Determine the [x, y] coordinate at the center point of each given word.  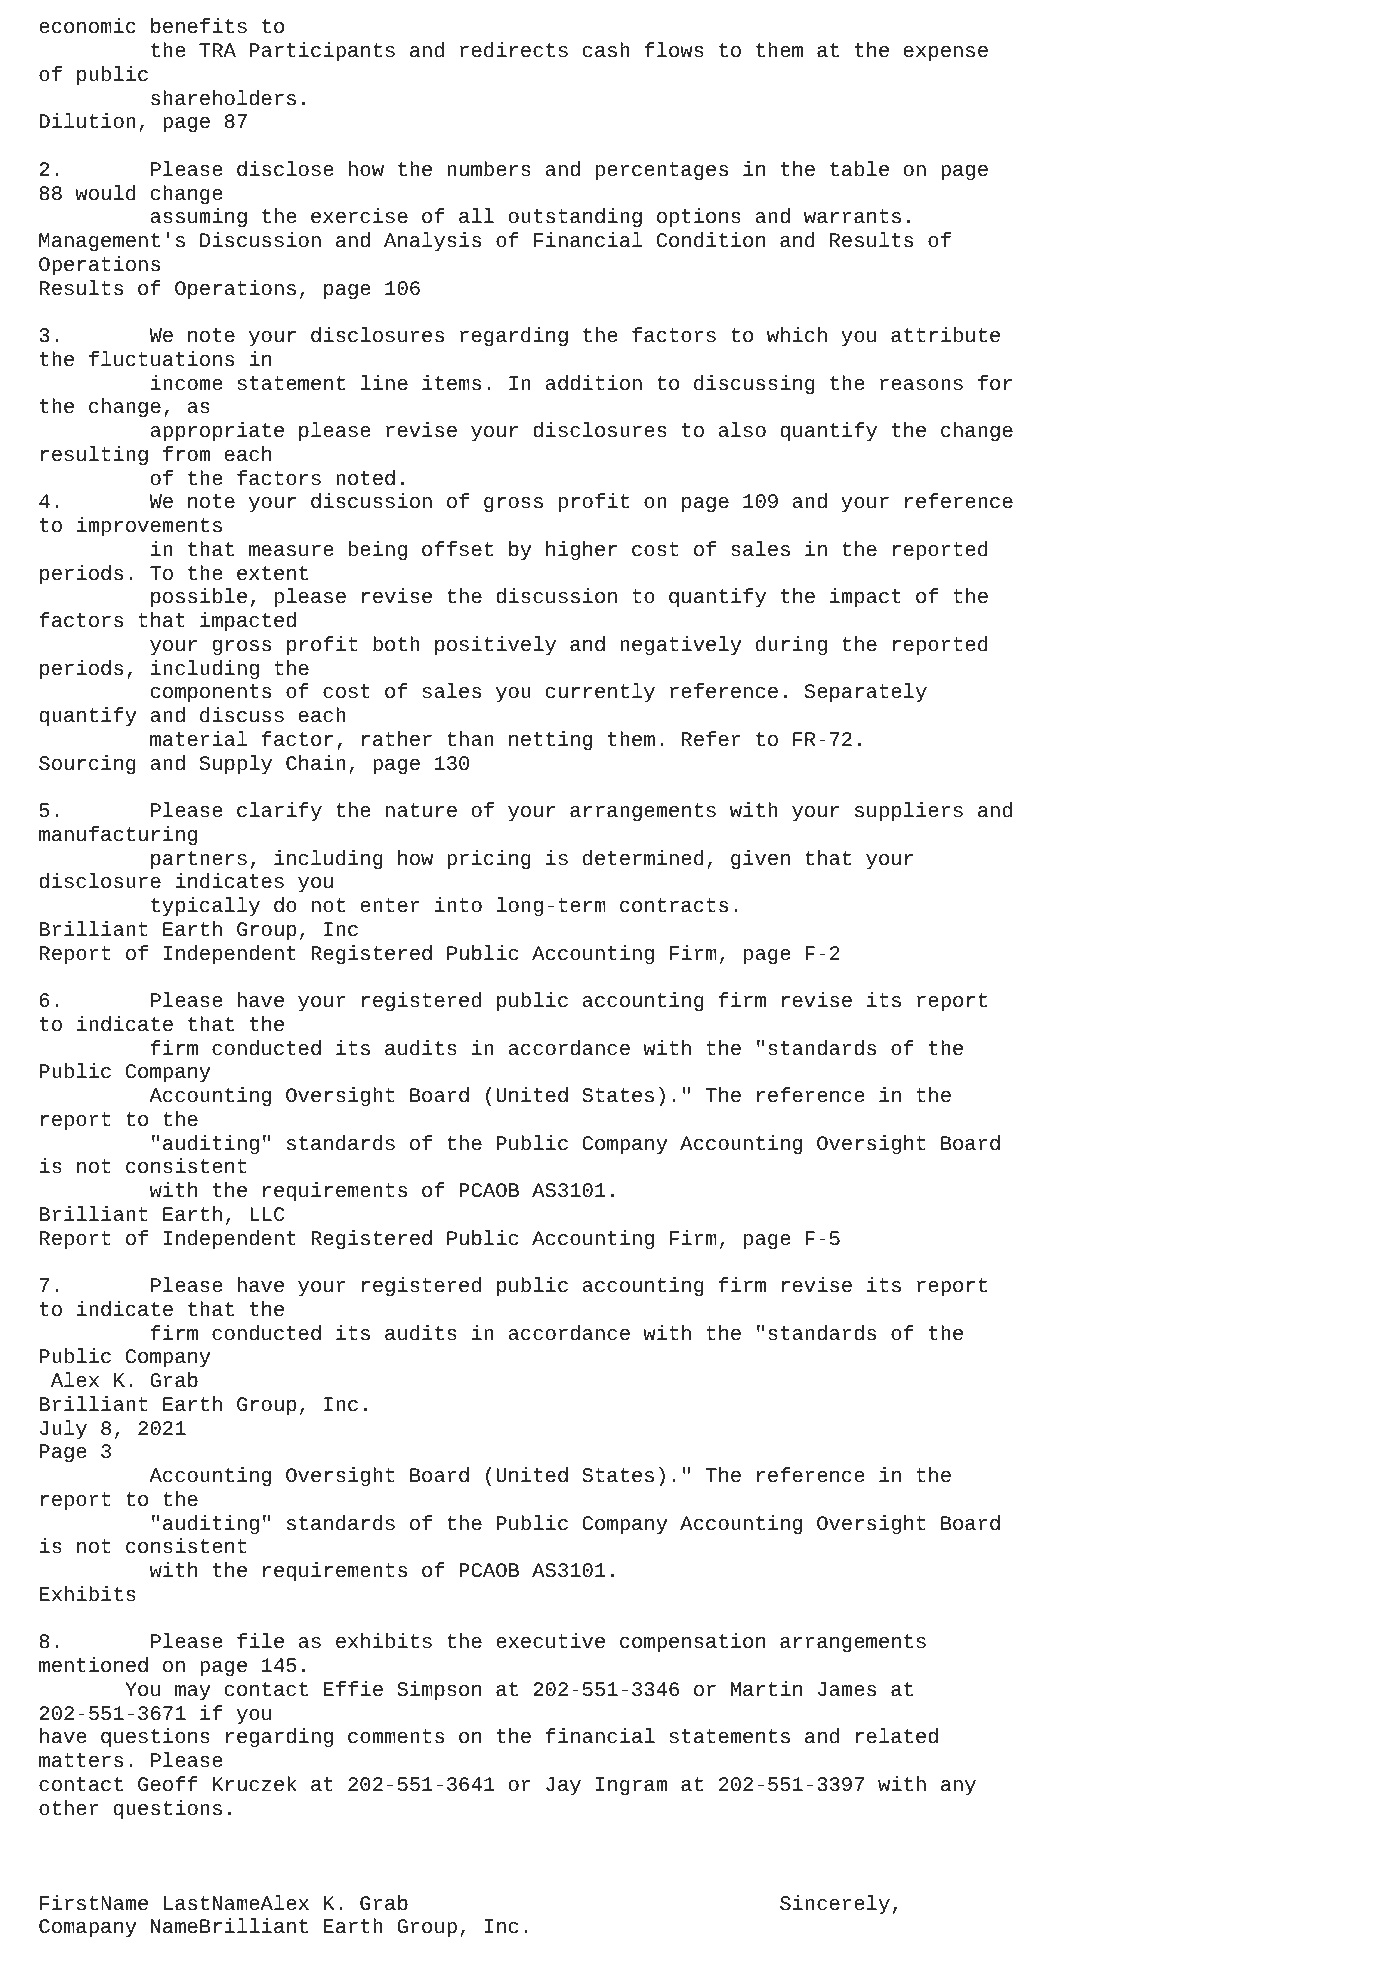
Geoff [168, 1783]
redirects [514, 50]
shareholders [223, 98]
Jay [563, 1786]
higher [581, 551]
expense [946, 54]
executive [550, 1640]
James [847, 1689]
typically [205, 907]
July [63, 1430]
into [458, 904]
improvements [149, 527]
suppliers [909, 812]
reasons [921, 384]
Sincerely [835, 1905]
